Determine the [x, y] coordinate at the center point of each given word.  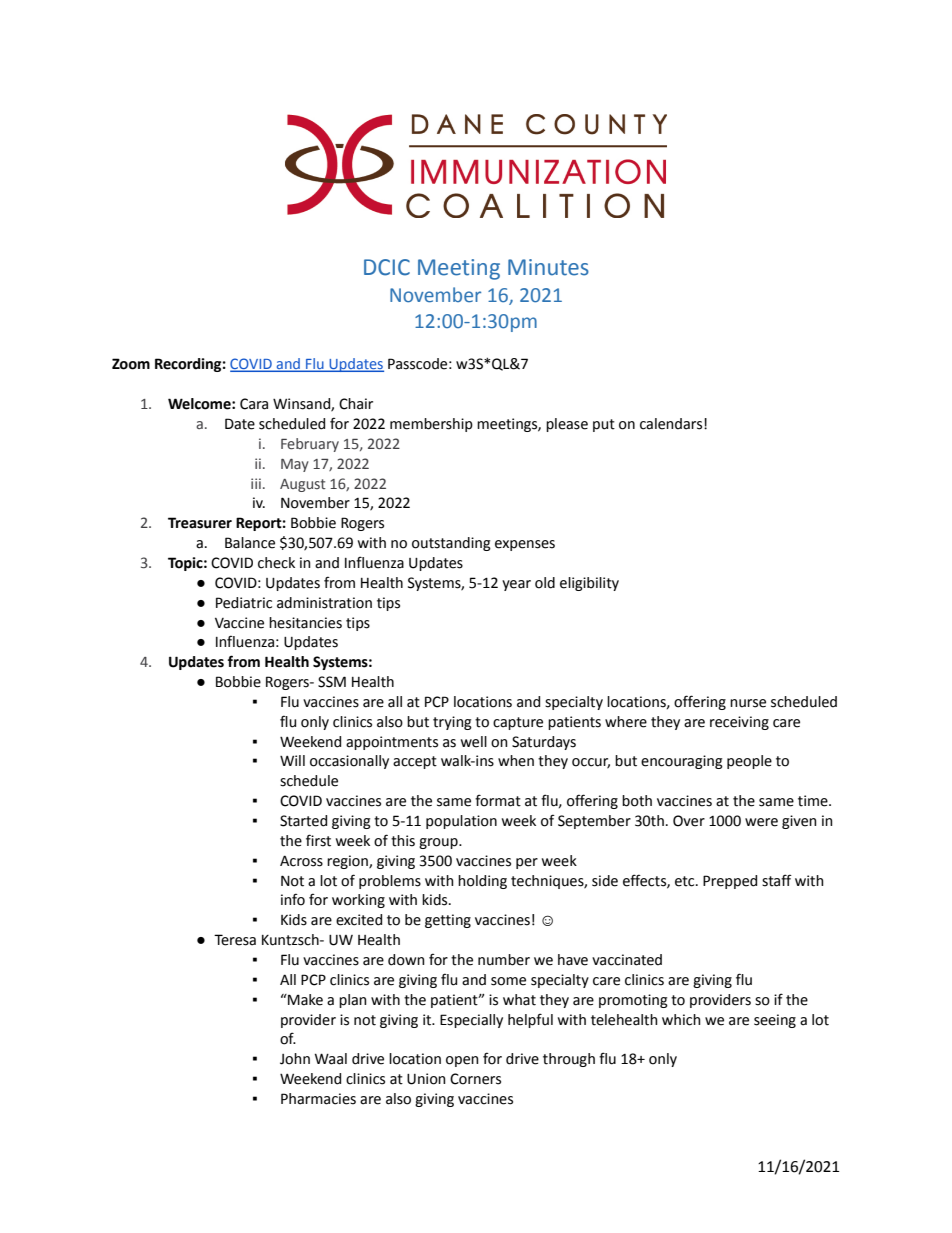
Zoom [131, 364]
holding [482, 882]
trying [452, 723]
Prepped [730, 882]
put [604, 425]
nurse [748, 703]
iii [256, 483]
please [567, 425]
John [295, 1059]
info [293, 899]
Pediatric [244, 603]
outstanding [451, 544]
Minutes [548, 267]
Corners [475, 1079]
